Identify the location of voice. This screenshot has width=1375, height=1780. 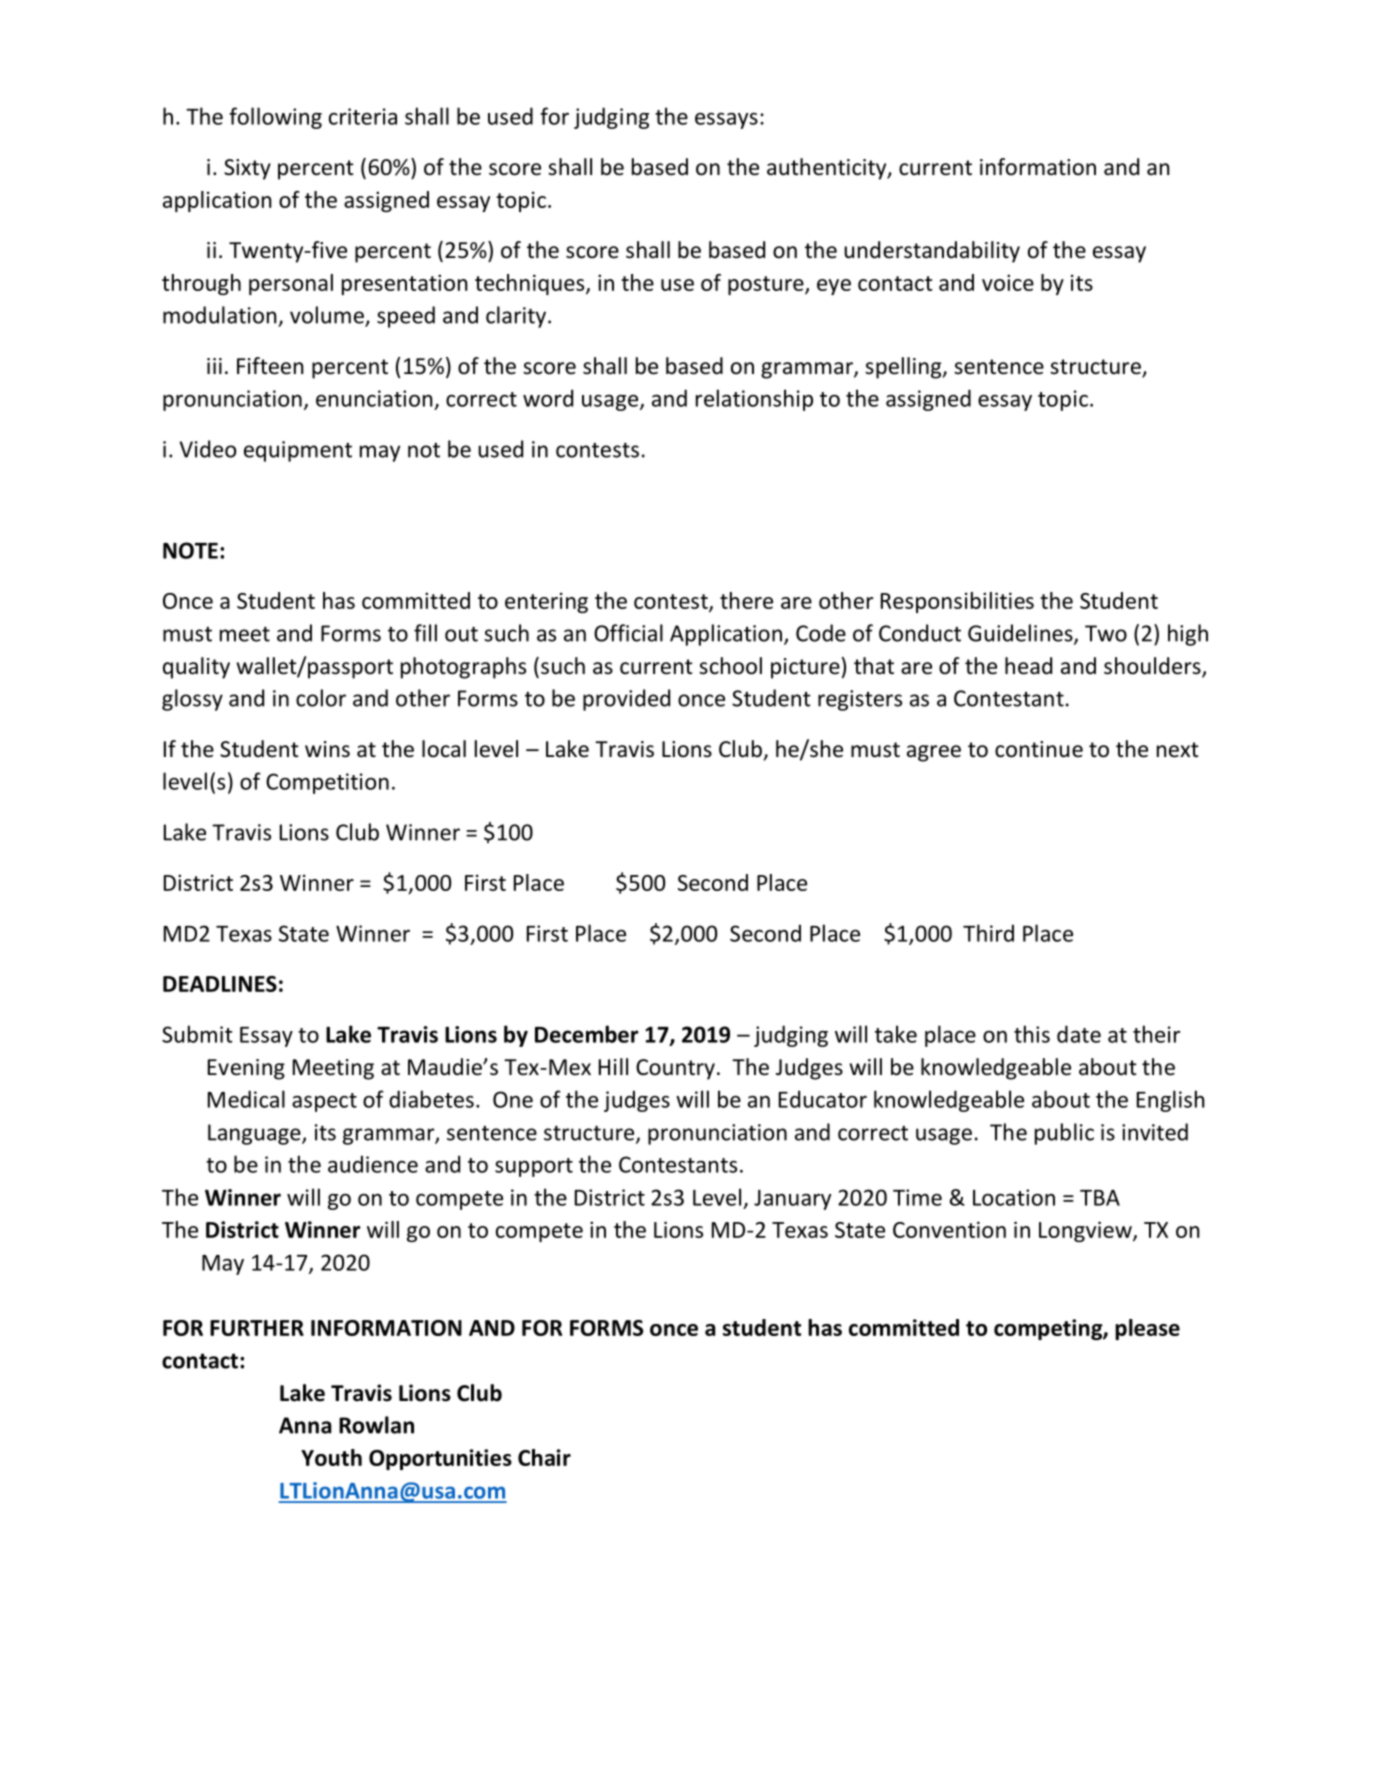
(1008, 282).
